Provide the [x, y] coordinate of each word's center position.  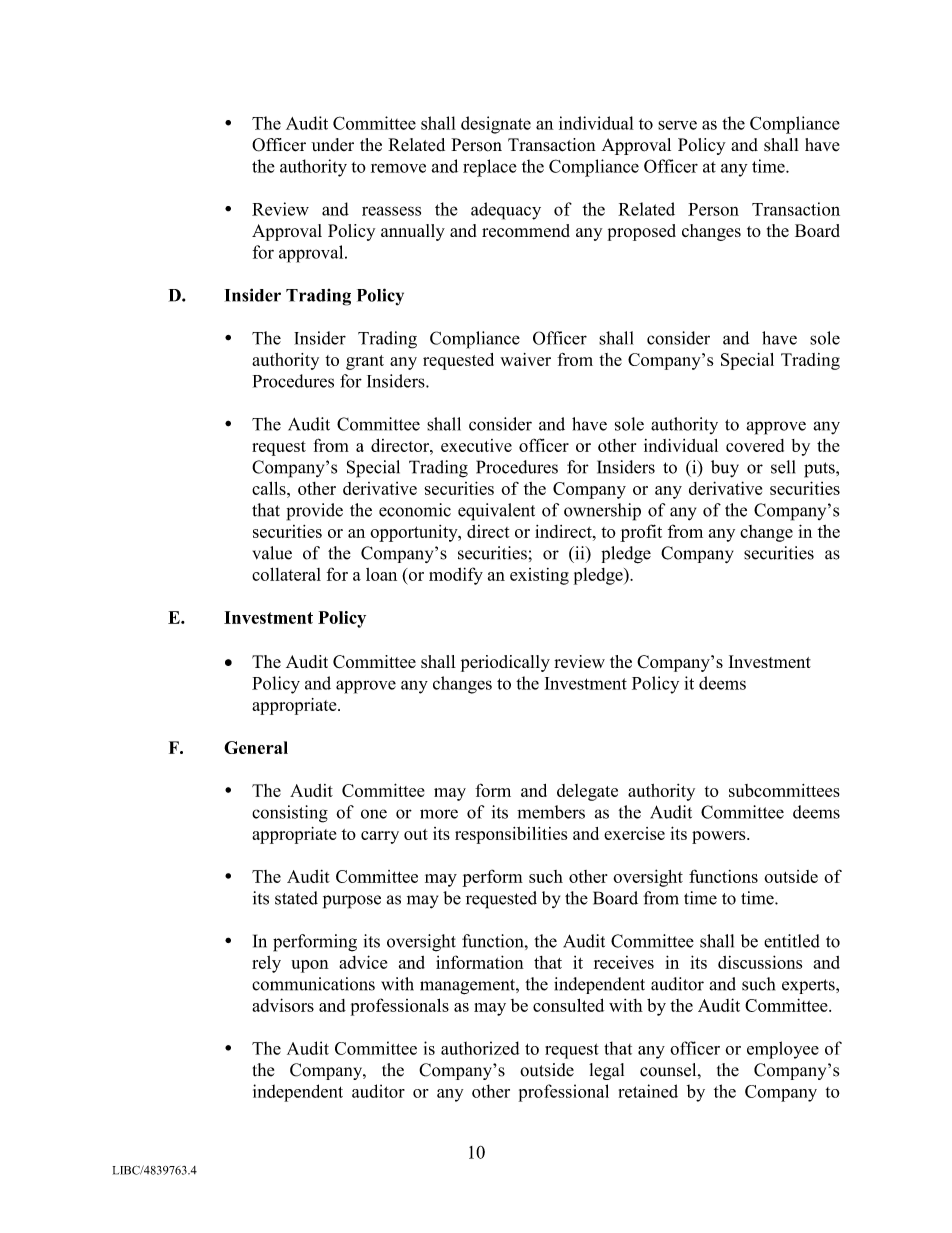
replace [490, 168]
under [332, 145]
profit [641, 533]
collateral [286, 574]
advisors [283, 1005]
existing [539, 576]
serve [677, 125]
